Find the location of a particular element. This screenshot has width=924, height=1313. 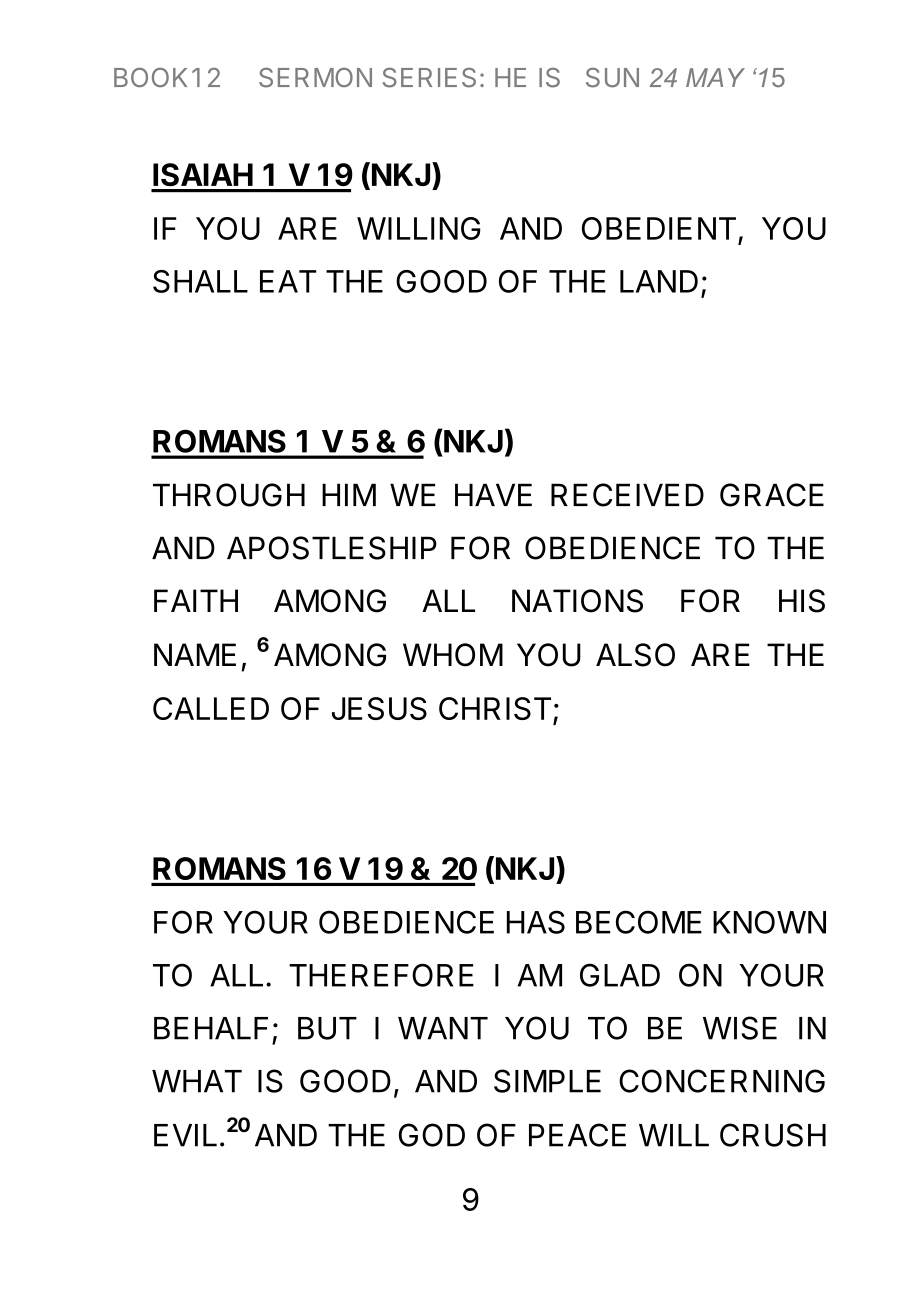

HAS is located at coordinates (536, 922).
